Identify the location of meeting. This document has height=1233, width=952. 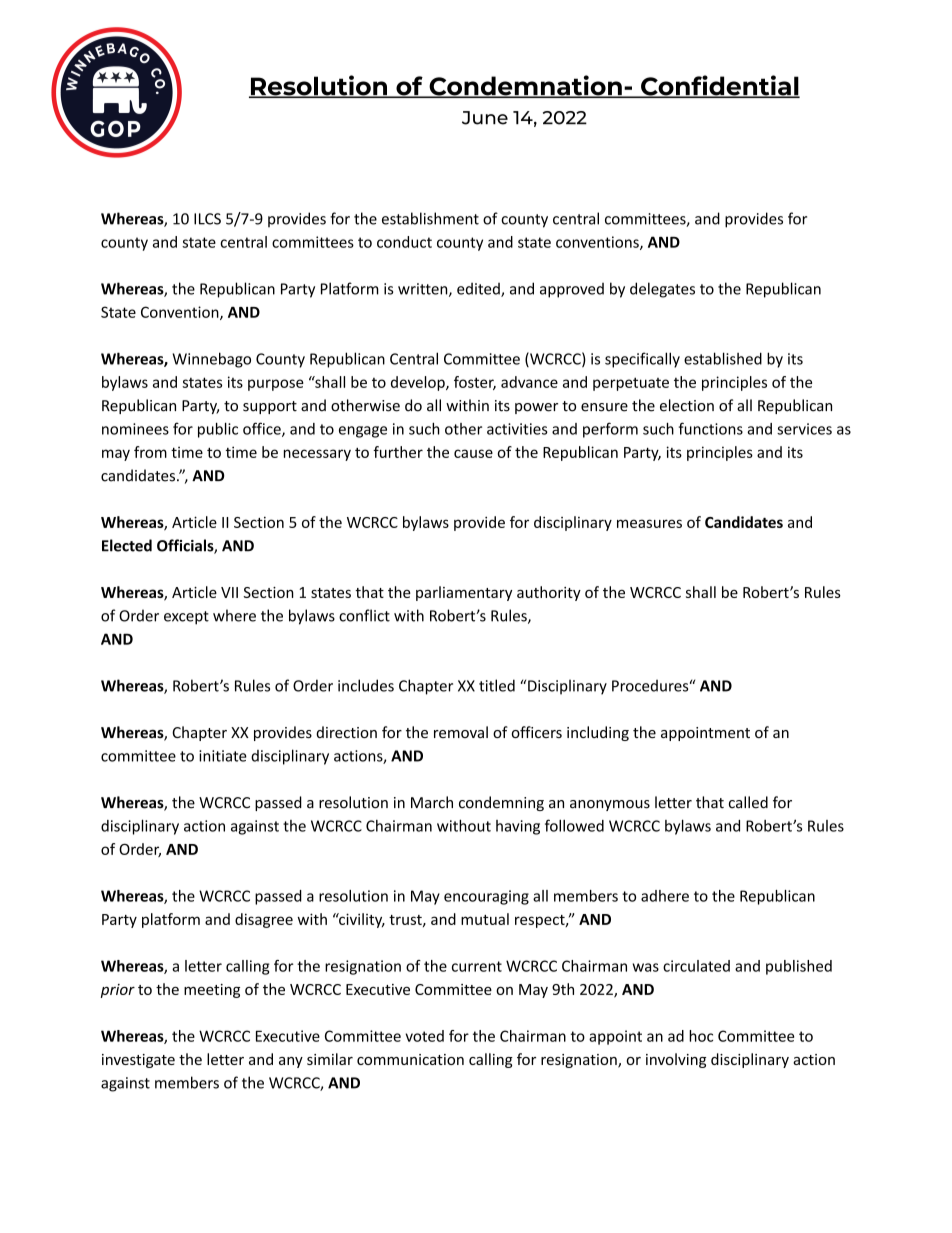
(212, 991).
